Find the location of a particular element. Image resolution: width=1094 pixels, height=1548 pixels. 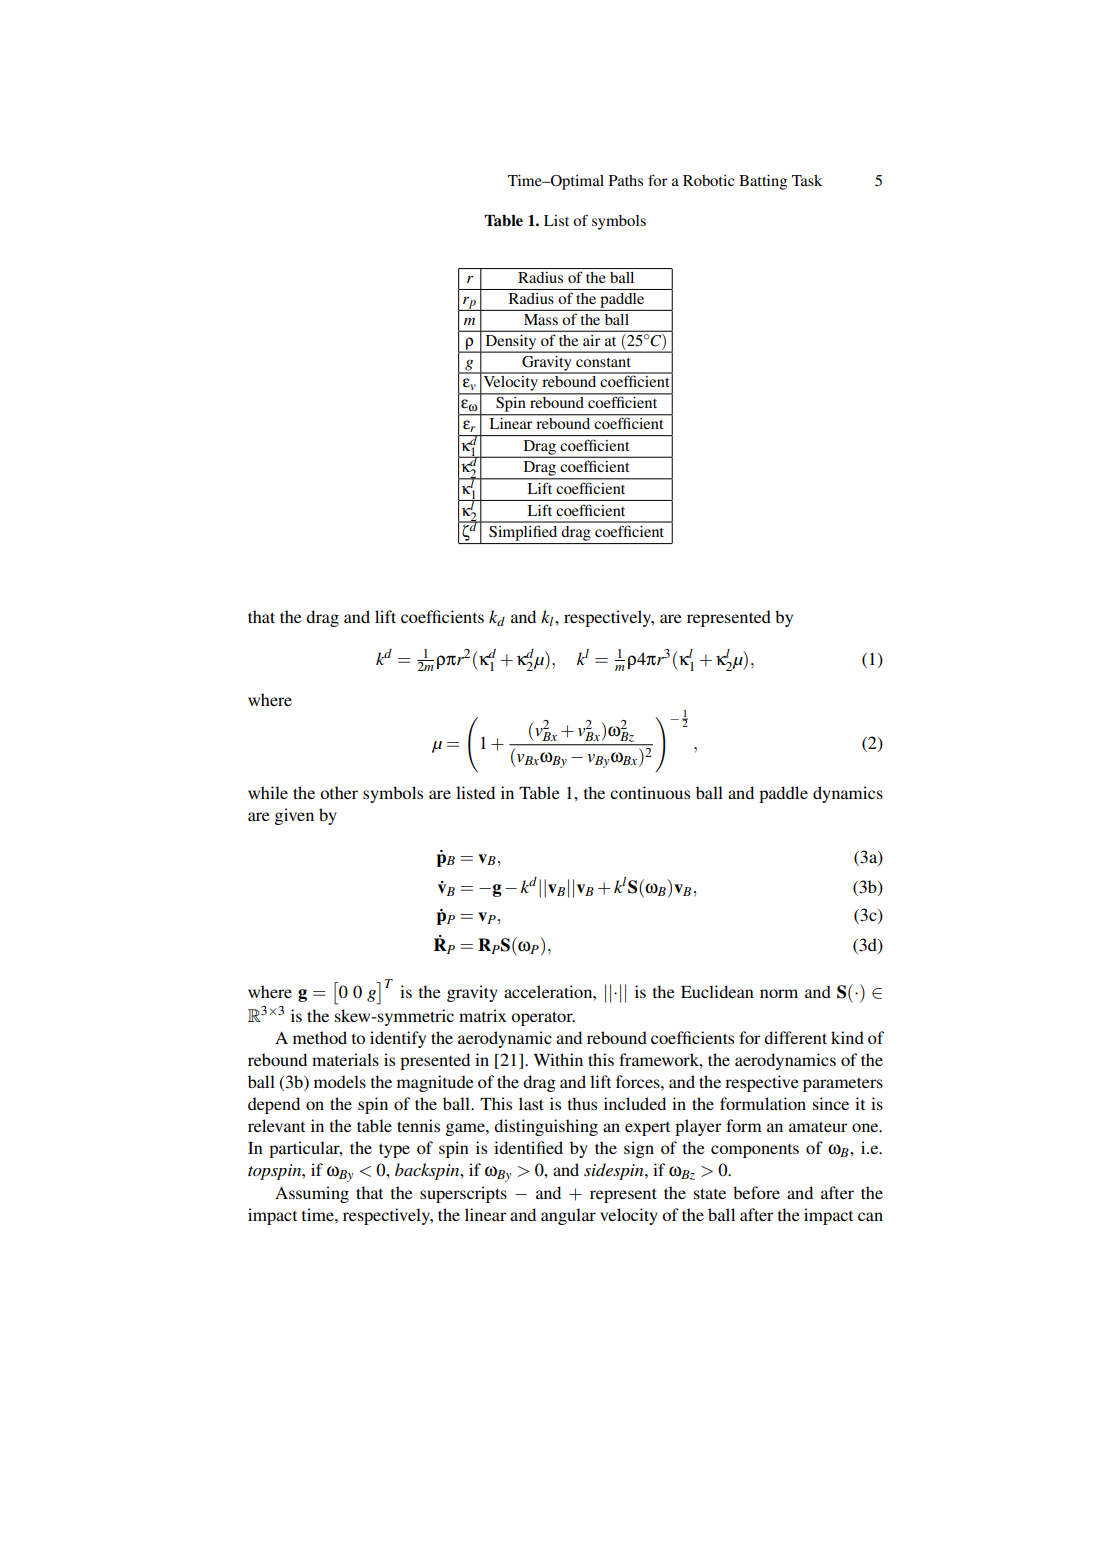

Assuming is located at coordinates (312, 1194).
